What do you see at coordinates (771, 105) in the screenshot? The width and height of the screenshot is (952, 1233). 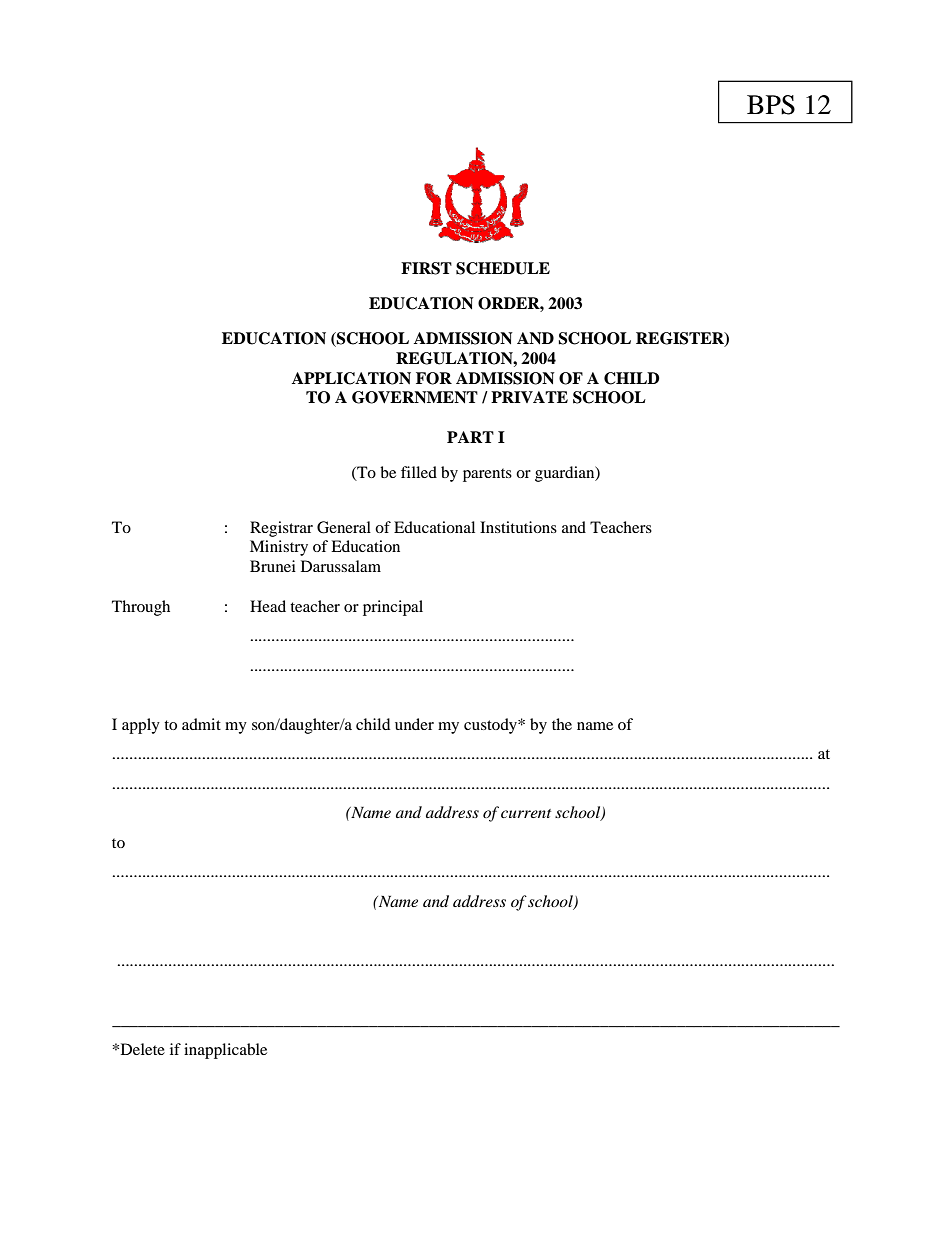 I see `BPS` at bounding box center [771, 105].
